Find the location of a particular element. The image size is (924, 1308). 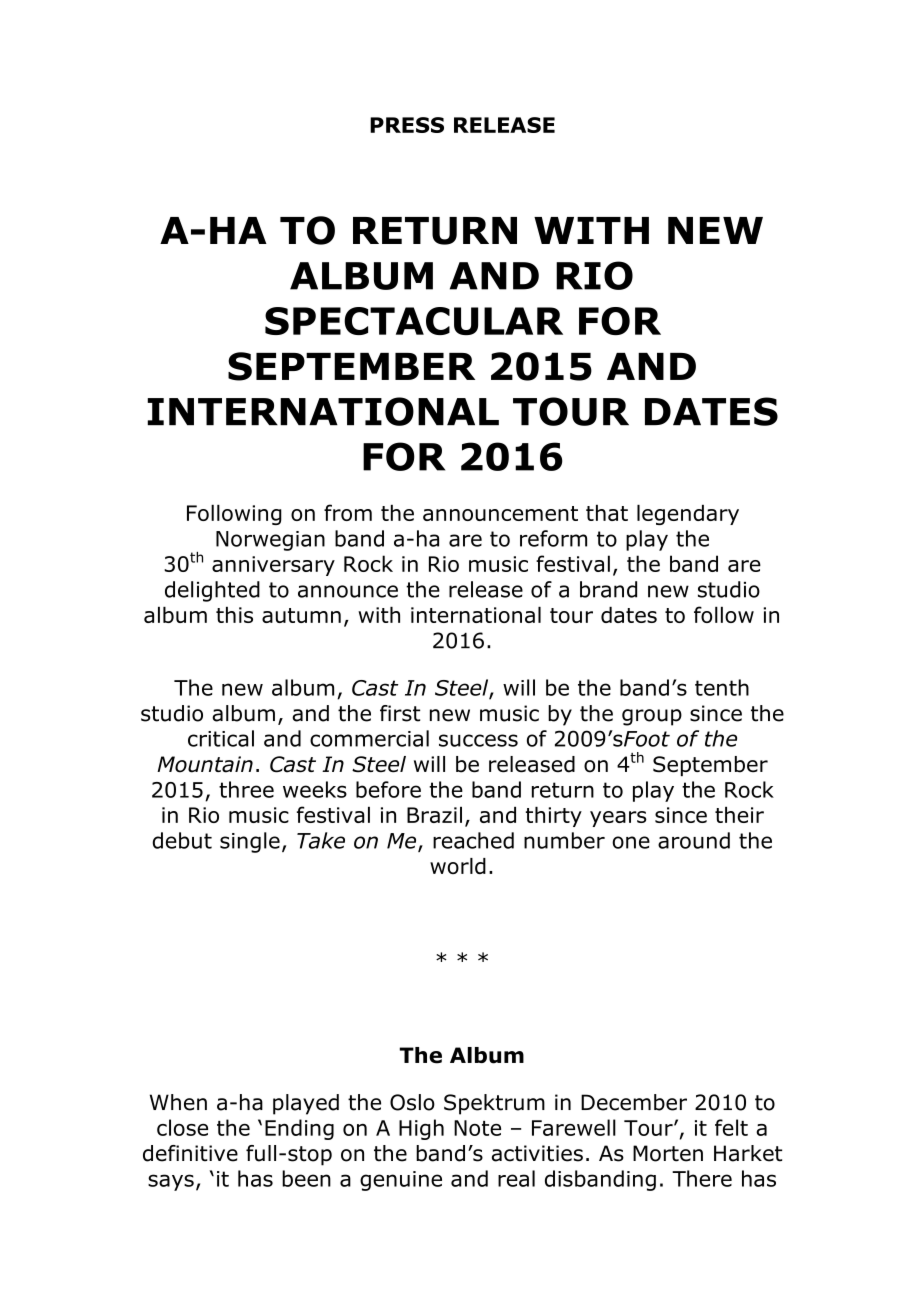

first is located at coordinates (400, 713).
